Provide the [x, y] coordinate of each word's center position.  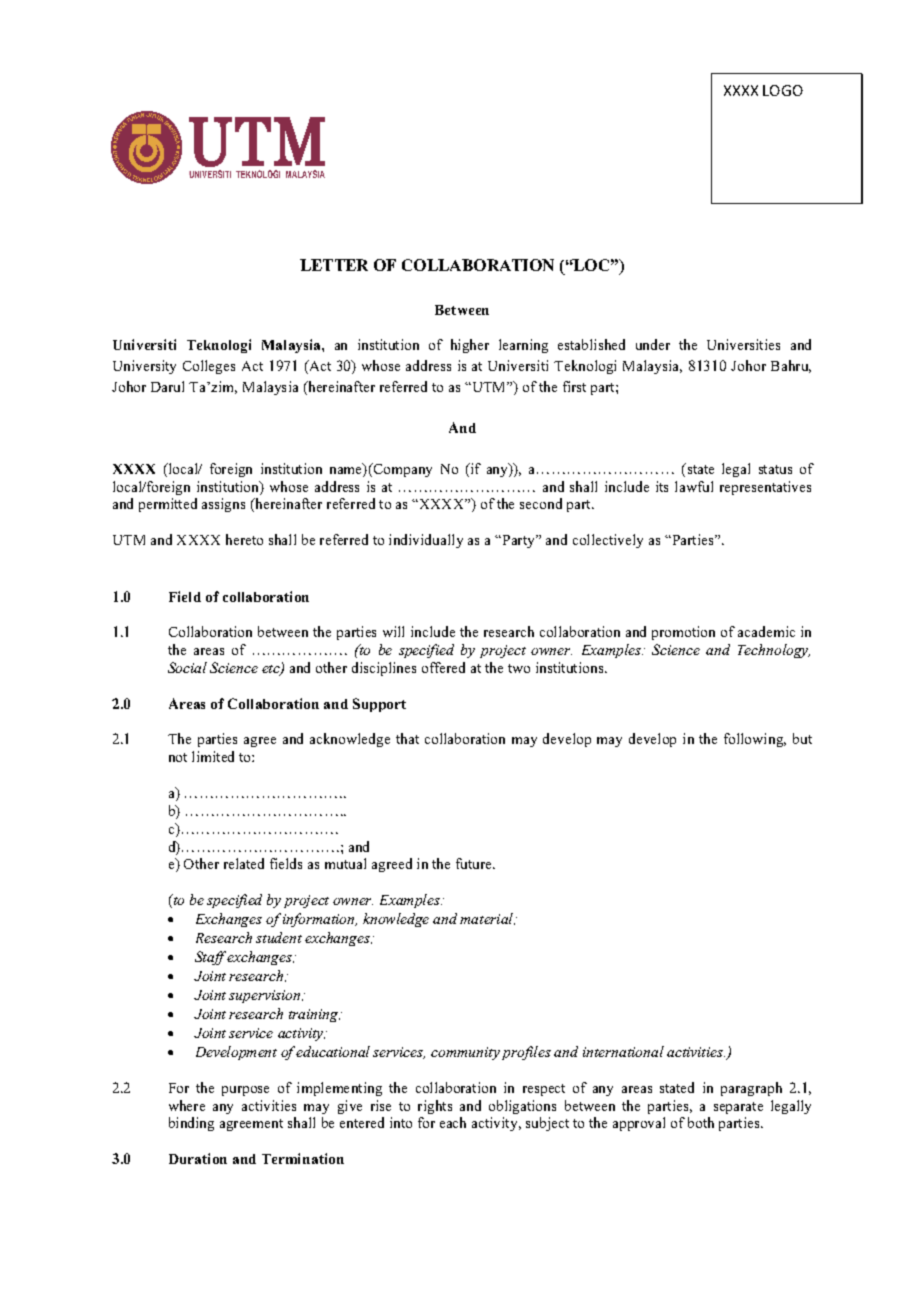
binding [191, 1124]
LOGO [783, 90]
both [701, 1122]
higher [470, 346]
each [453, 1122]
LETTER [334, 265]
